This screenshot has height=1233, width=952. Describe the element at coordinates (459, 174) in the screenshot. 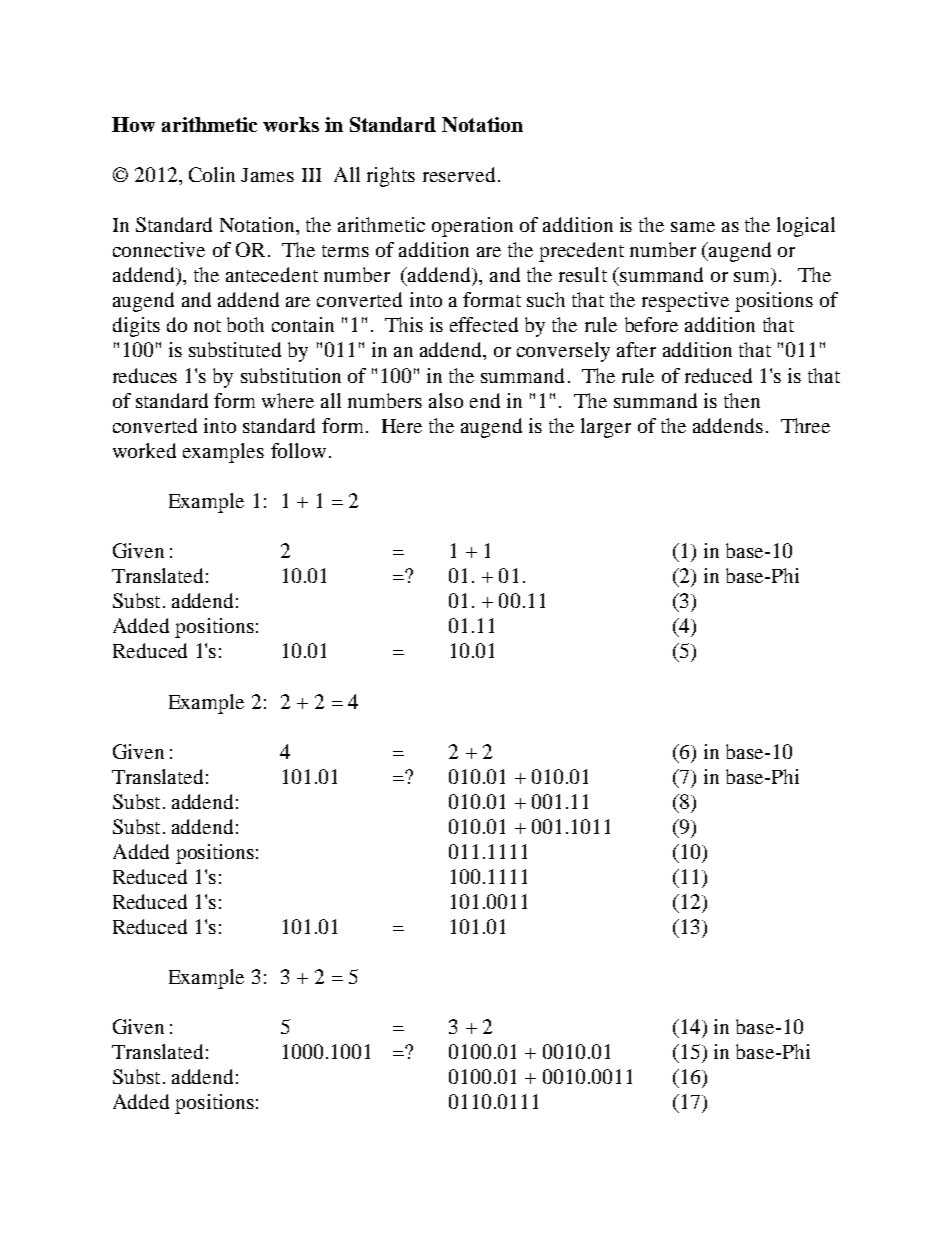

I see `reserved` at that location.
